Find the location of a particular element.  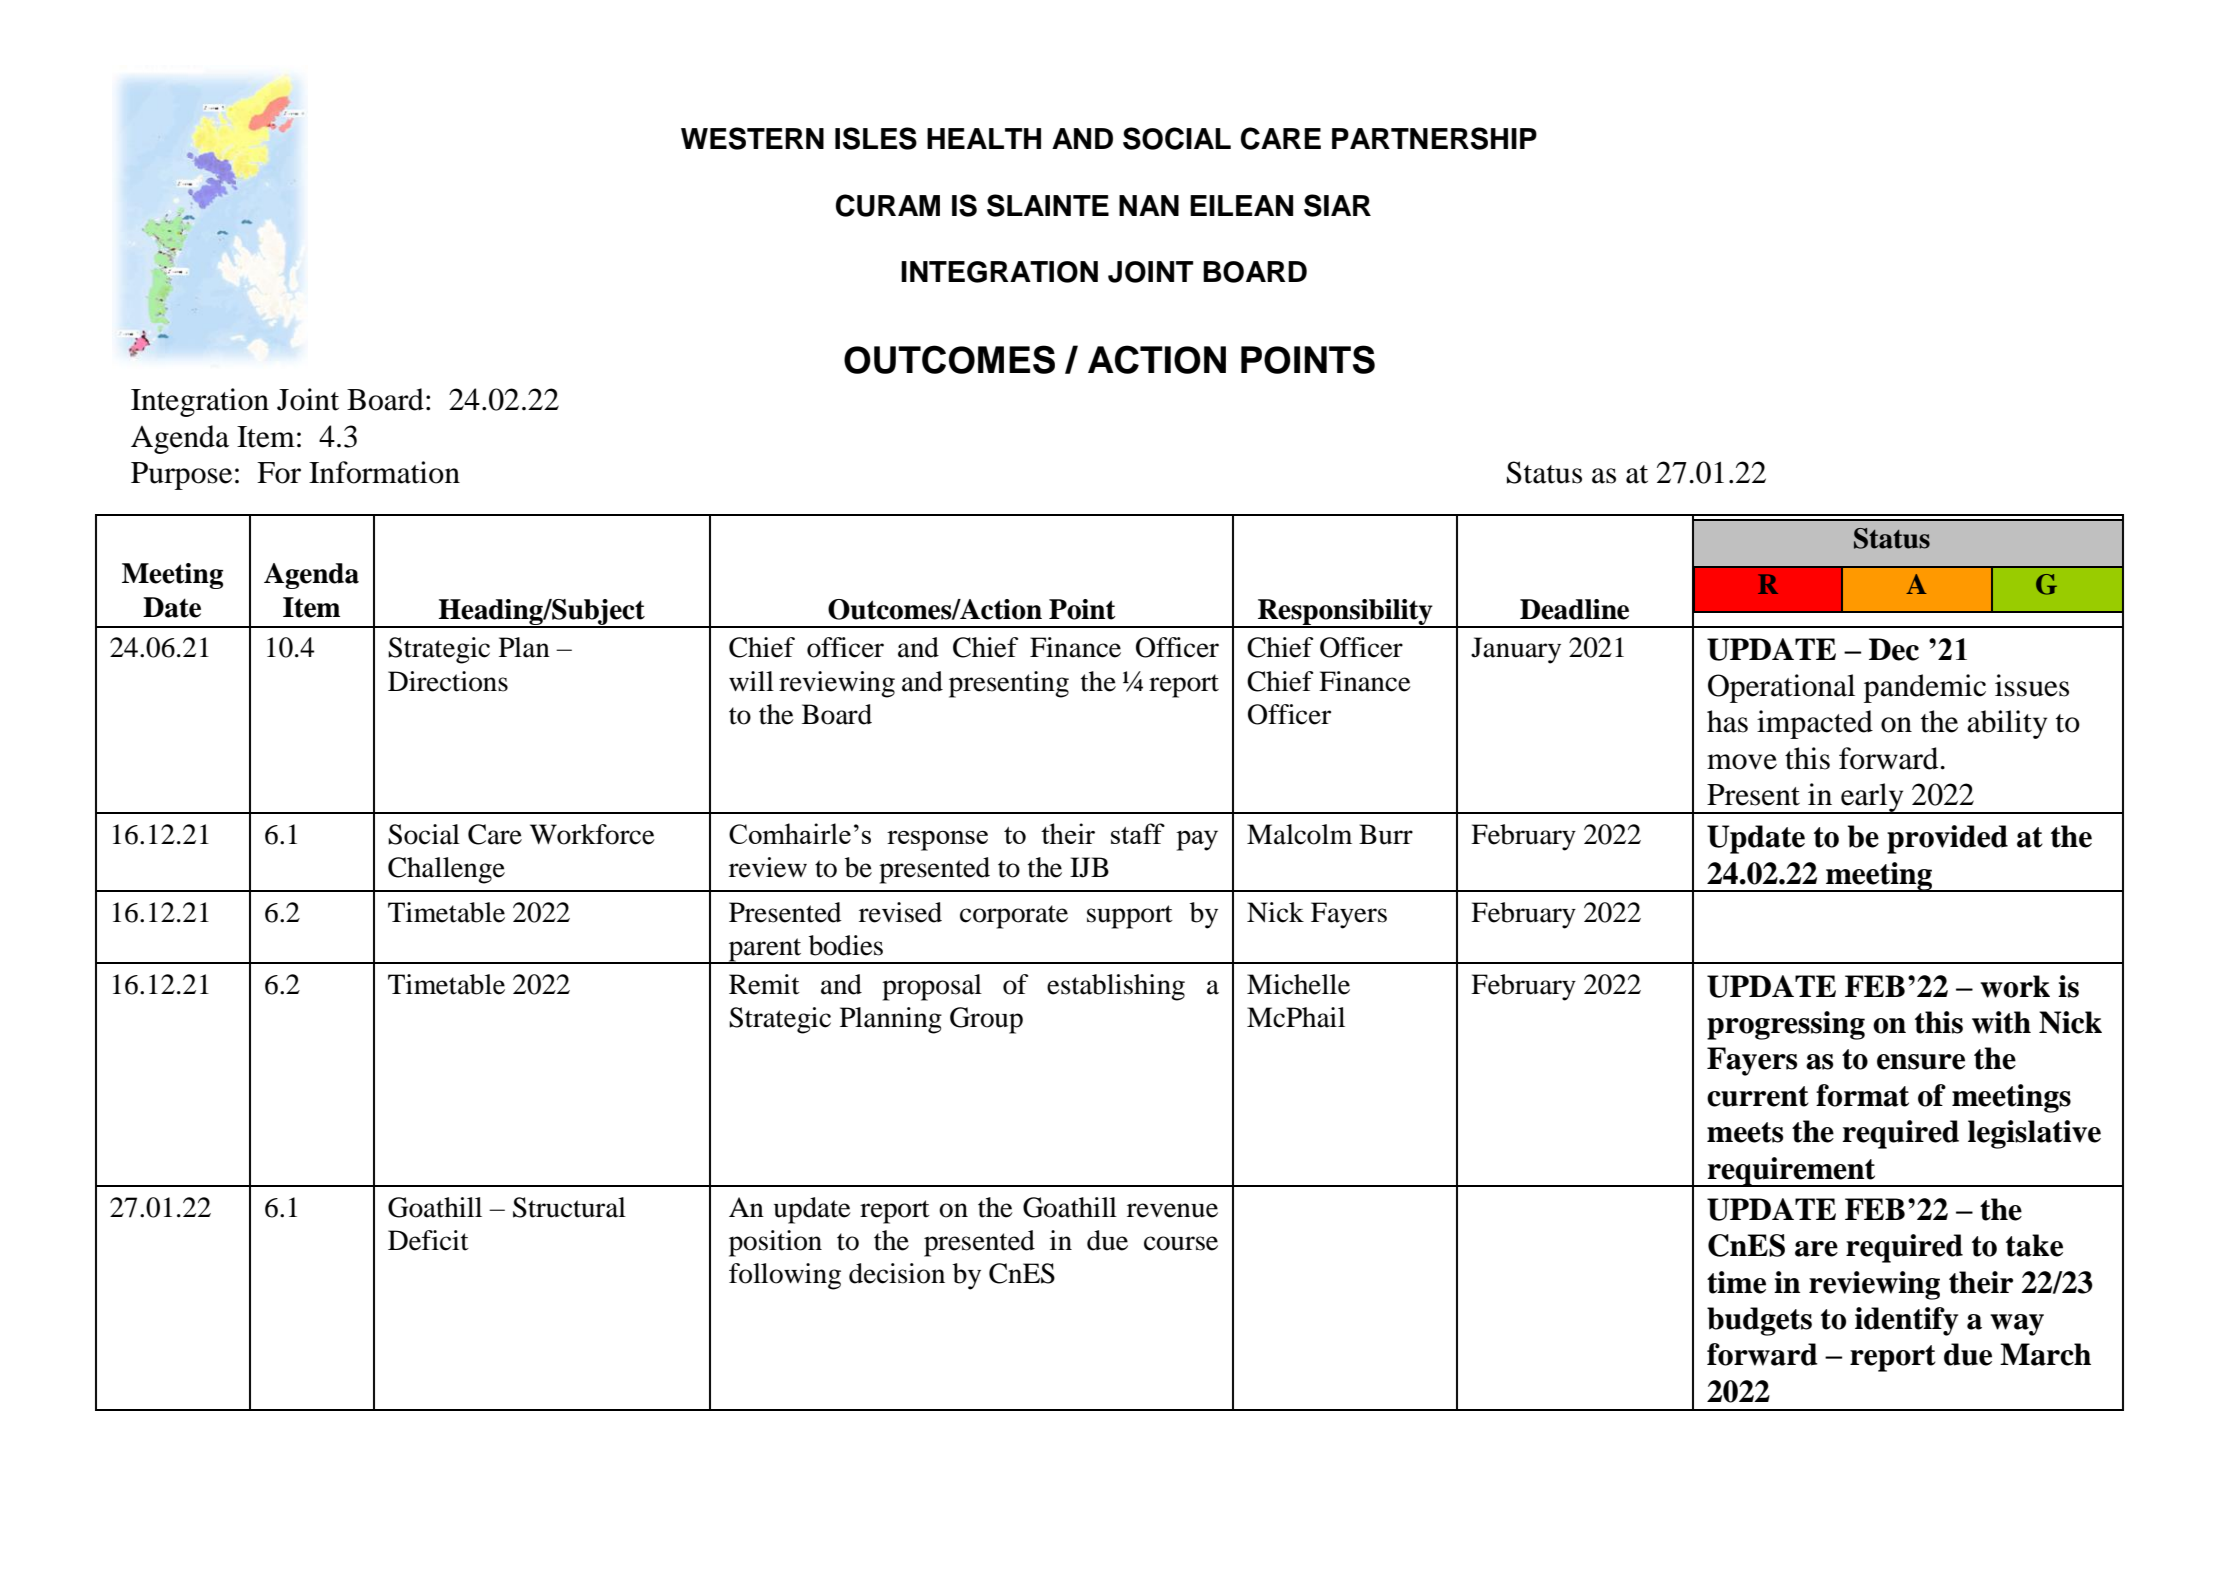

Challenge is located at coordinates (446, 870).
